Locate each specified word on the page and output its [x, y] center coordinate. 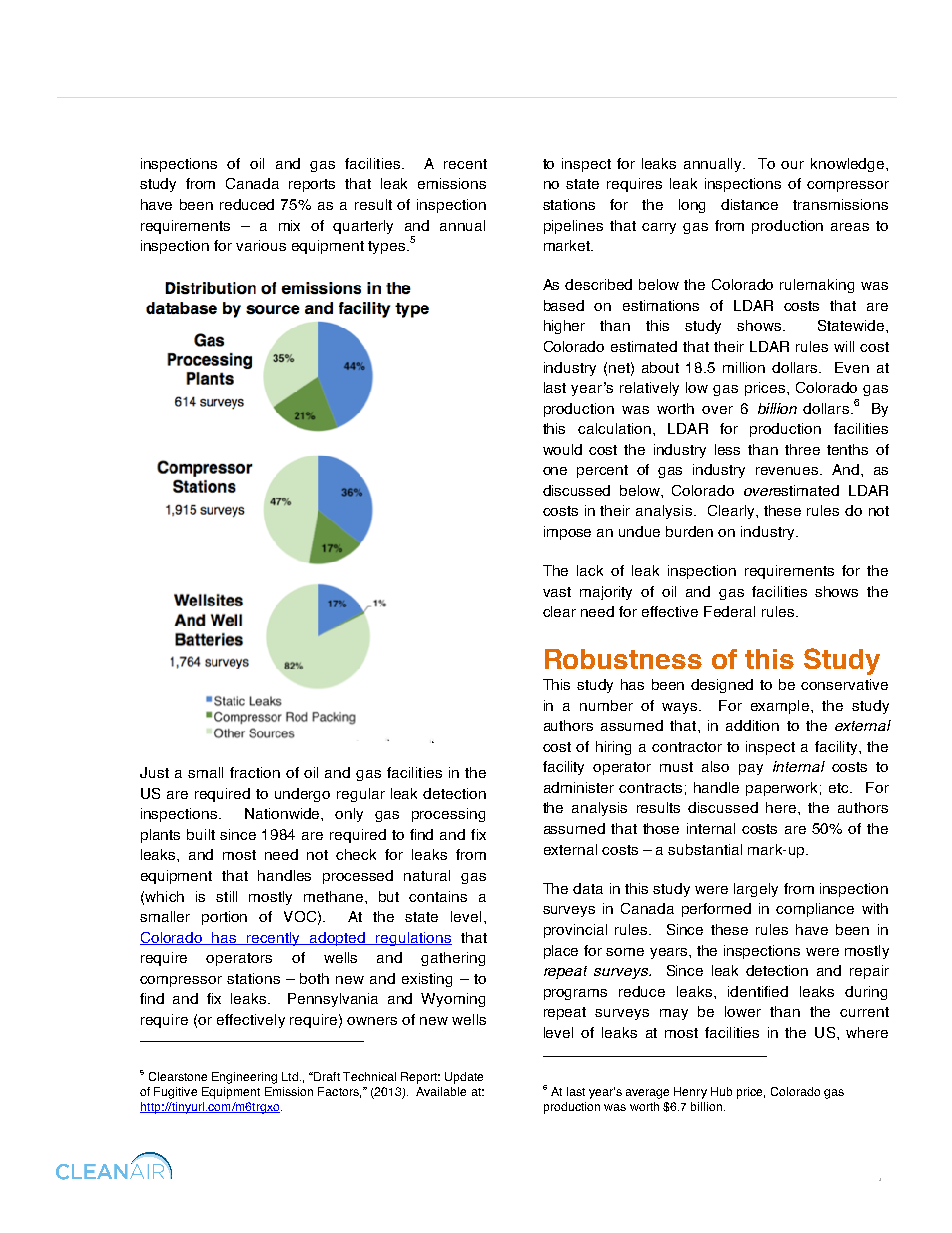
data [588, 888]
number [606, 705]
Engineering [244, 1078]
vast [557, 592]
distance [749, 204]
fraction [255, 772]
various [261, 245]
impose [567, 533]
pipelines [573, 227]
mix [289, 225]
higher [564, 327]
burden [689, 531]
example [780, 707]
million [744, 367]
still [226, 896]
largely [756, 890]
